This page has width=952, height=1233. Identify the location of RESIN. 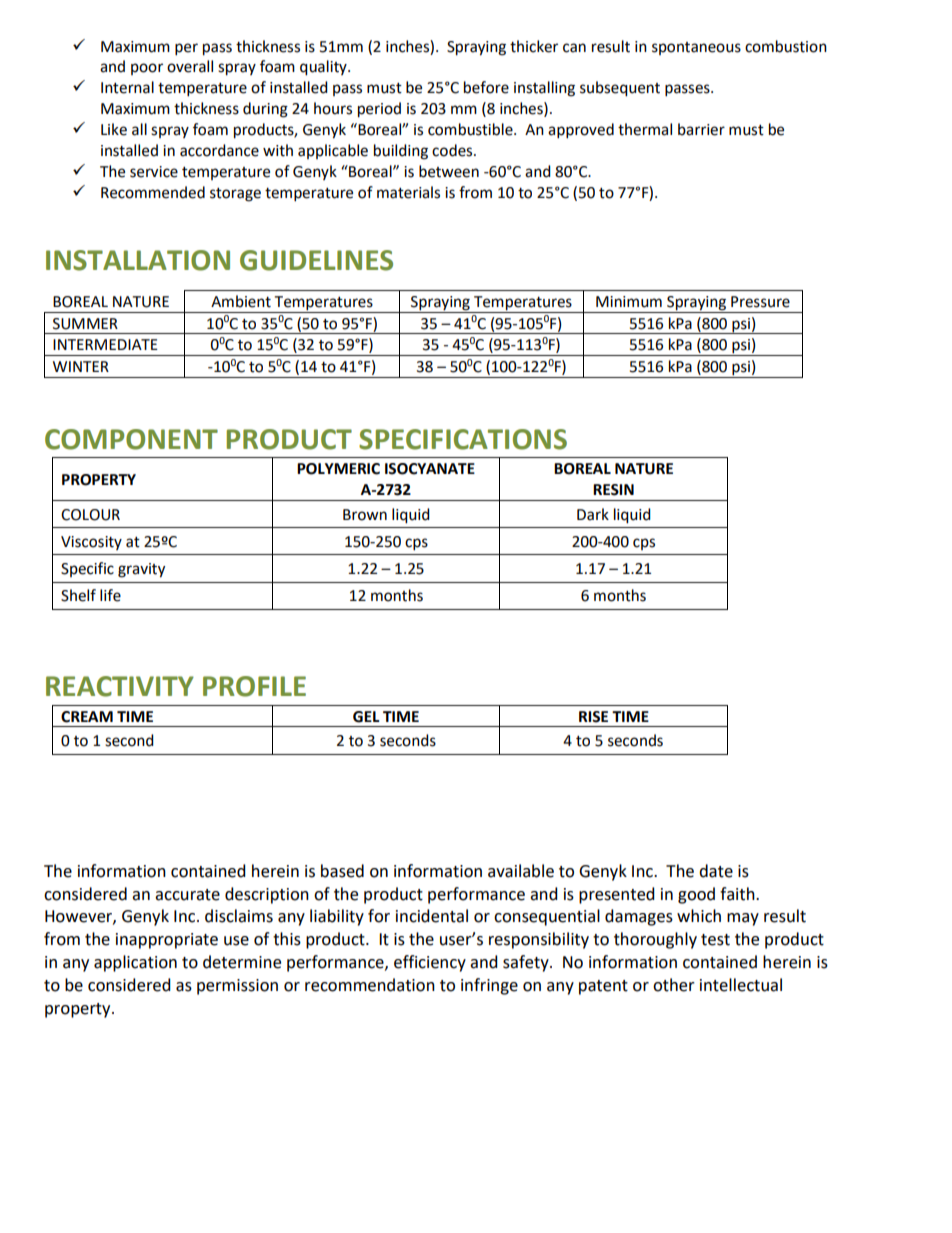
(613, 490).
